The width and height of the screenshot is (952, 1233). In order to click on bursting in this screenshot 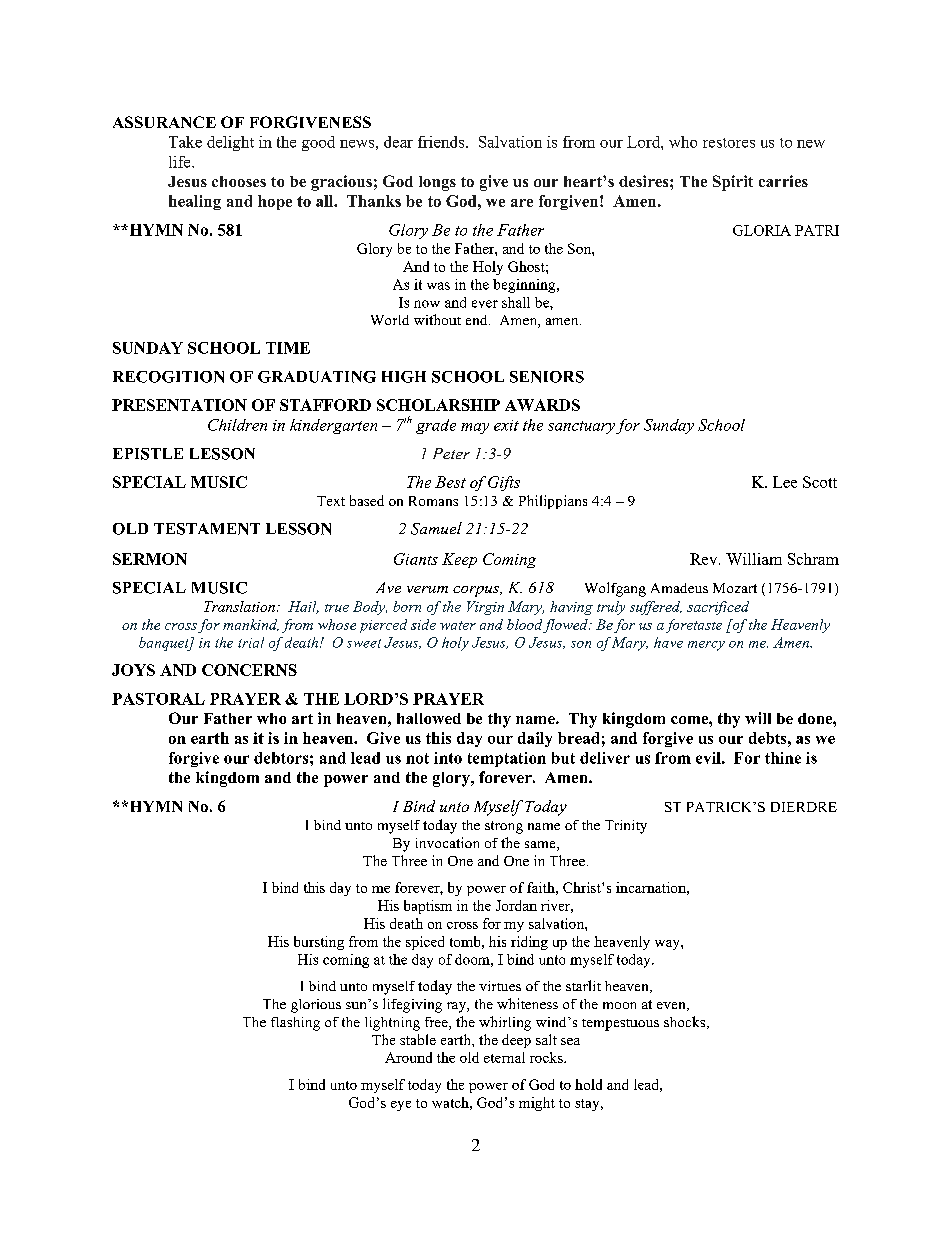, I will do `click(319, 943)`.
